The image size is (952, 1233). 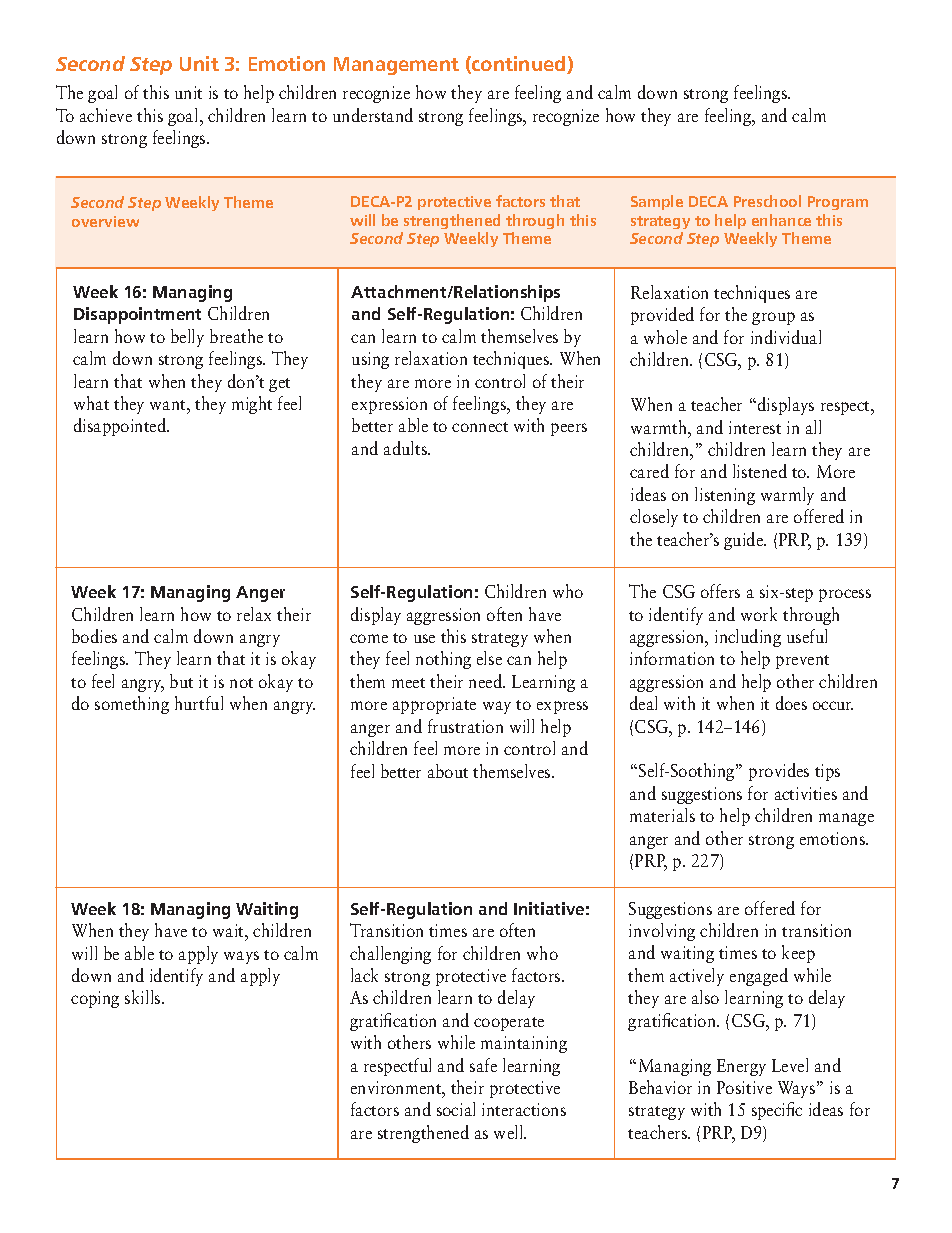 What do you see at coordinates (121, 427) in the screenshot?
I see `disappointed` at bounding box center [121, 427].
